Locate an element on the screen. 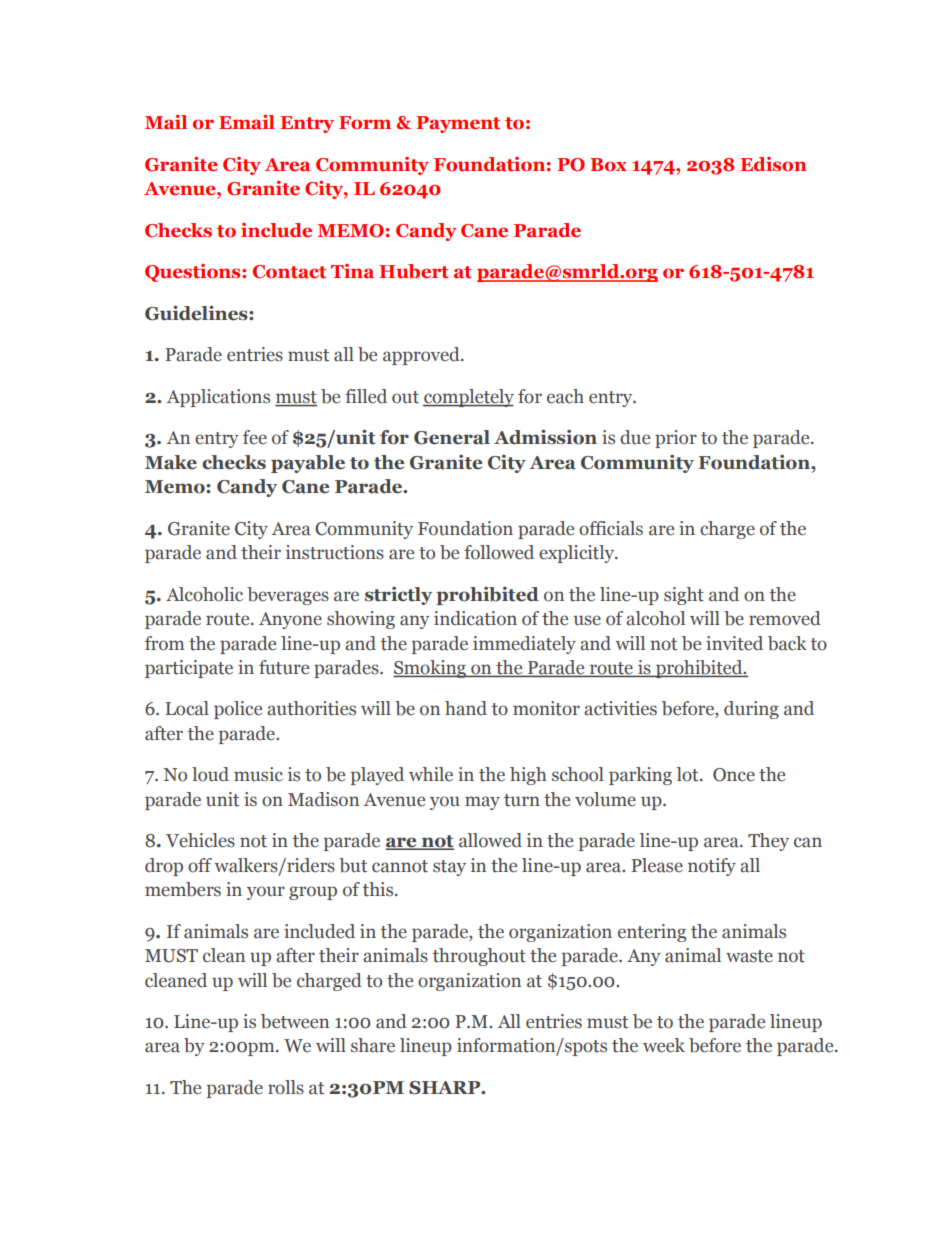 The width and height of the screenshot is (952, 1233). Vehicles is located at coordinates (200, 840).
